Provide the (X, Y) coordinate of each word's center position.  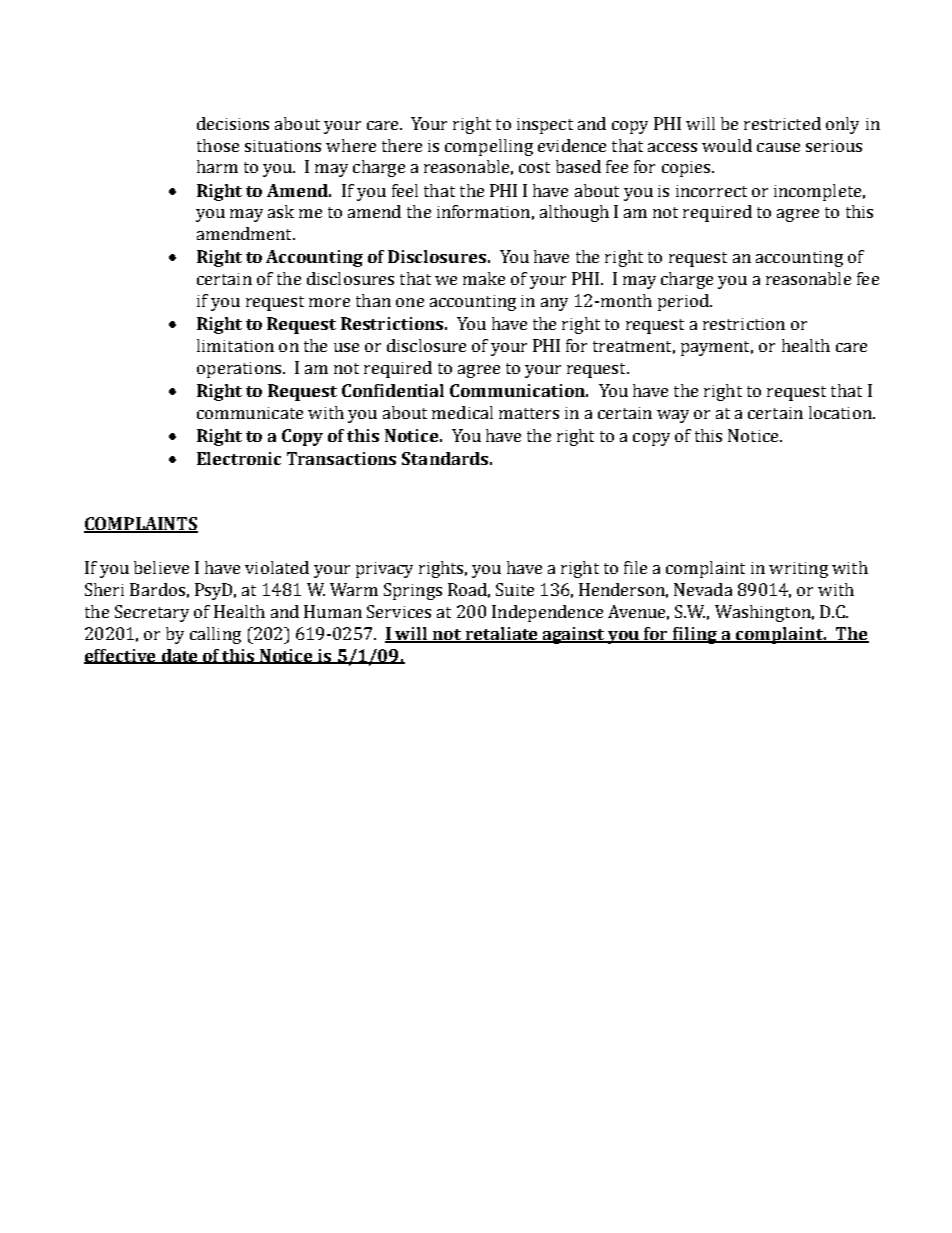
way (673, 416)
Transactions (341, 458)
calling (215, 635)
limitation (235, 345)
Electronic (239, 458)
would (727, 145)
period (684, 302)
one (410, 302)
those (218, 145)
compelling (489, 147)
